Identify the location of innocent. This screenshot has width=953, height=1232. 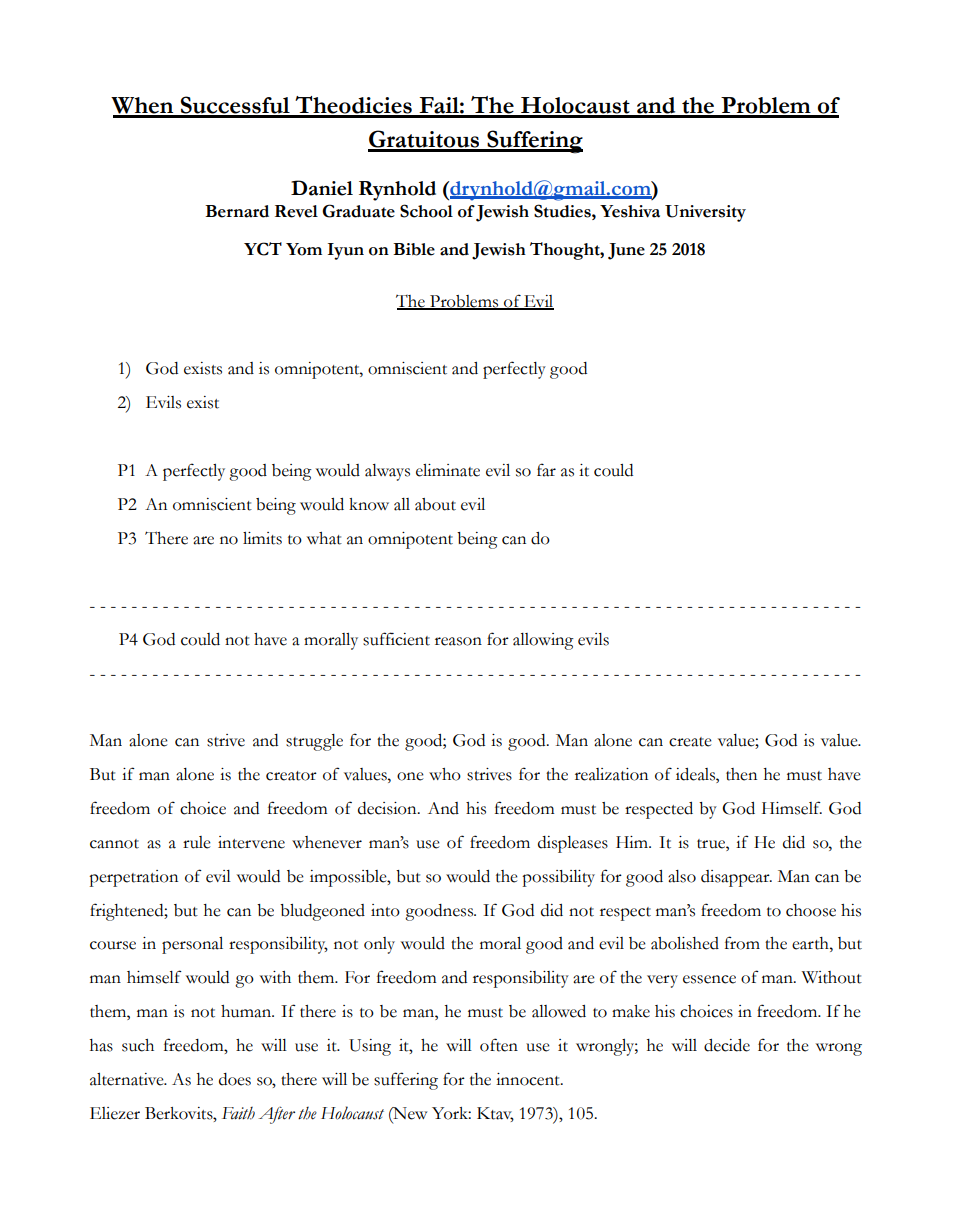
(529, 1079).
